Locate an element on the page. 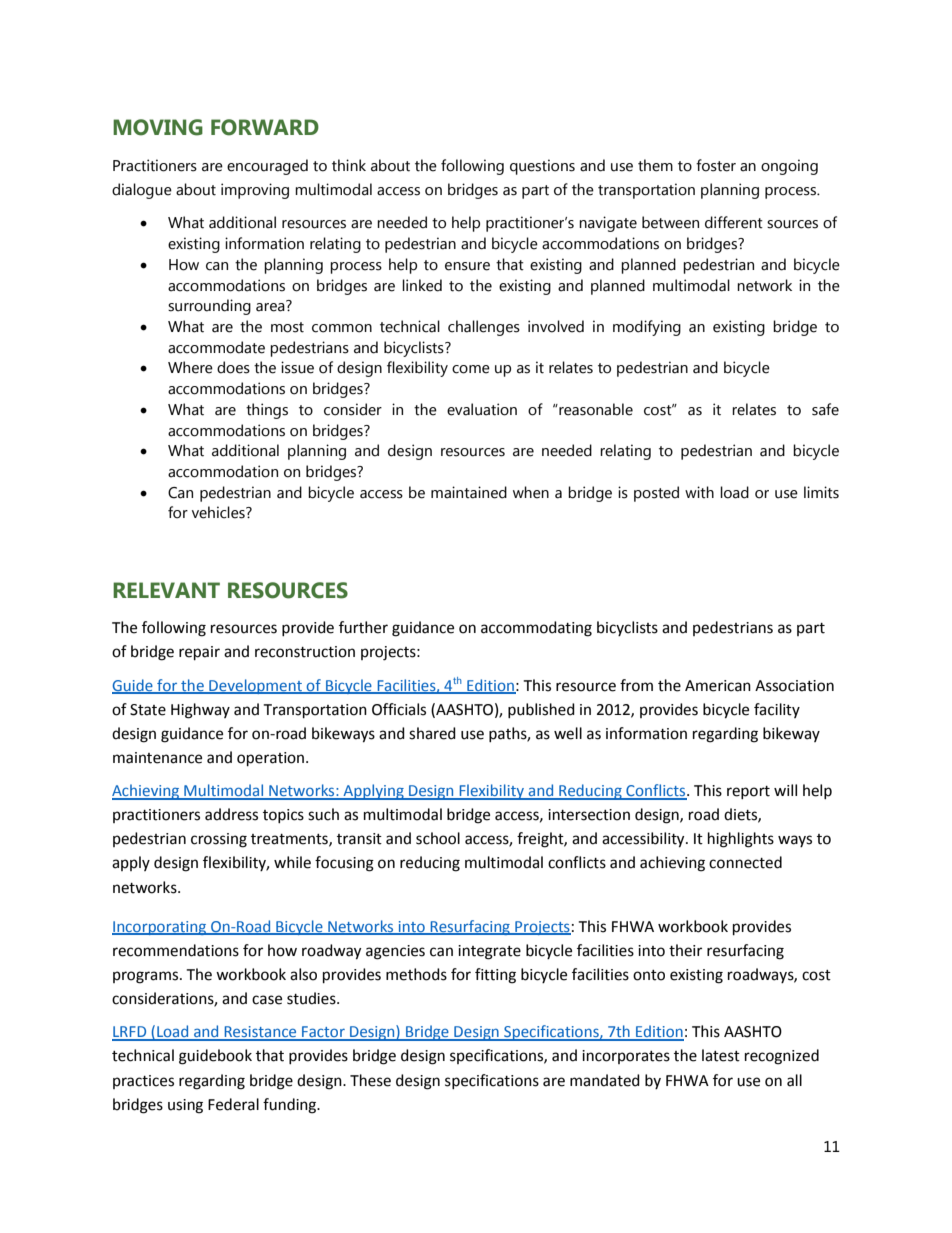 This page has width=952, height=1233. Highway is located at coordinates (200, 711).
